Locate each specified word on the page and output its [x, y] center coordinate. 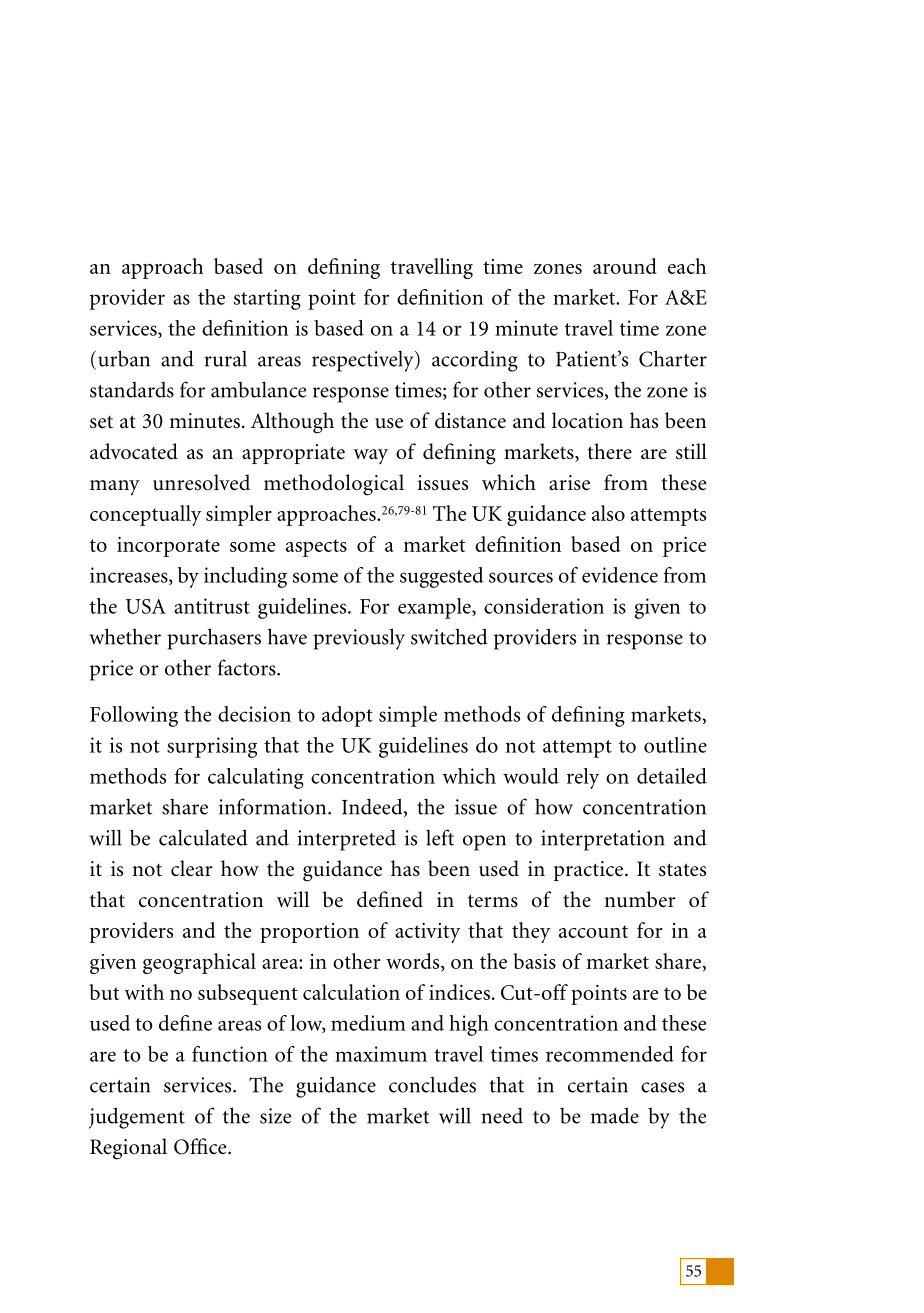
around [625, 266]
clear [192, 868]
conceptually [146, 515]
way [370, 457]
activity [428, 933]
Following [134, 716]
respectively [364, 361]
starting [267, 299]
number [640, 899]
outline [675, 745]
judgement [137, 1118]
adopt [347, 716]
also [608, 513]
